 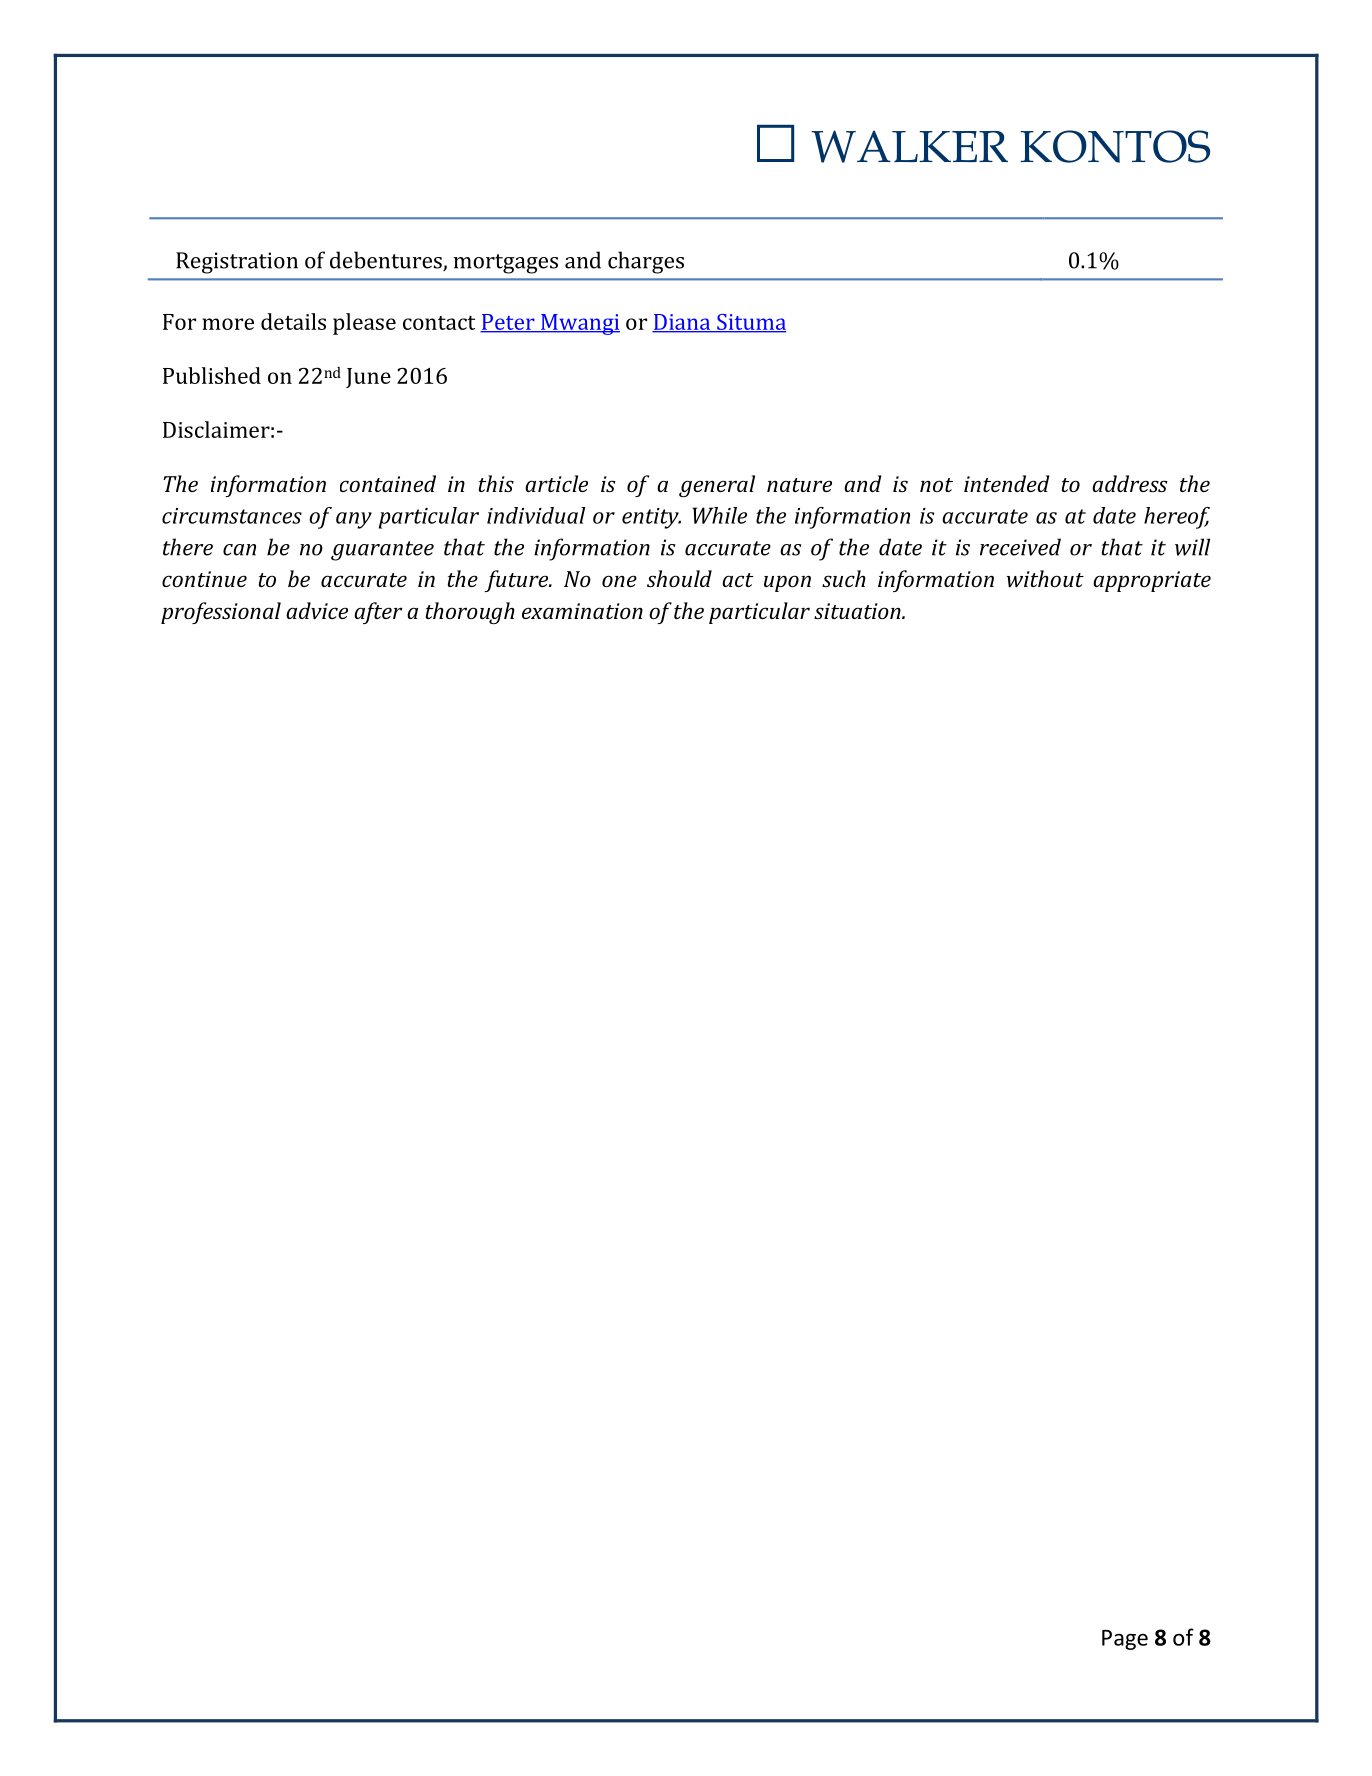 What do you see at coordinates (582, 611) in the page?
I see `examination` at bounding box center [582, 611].
